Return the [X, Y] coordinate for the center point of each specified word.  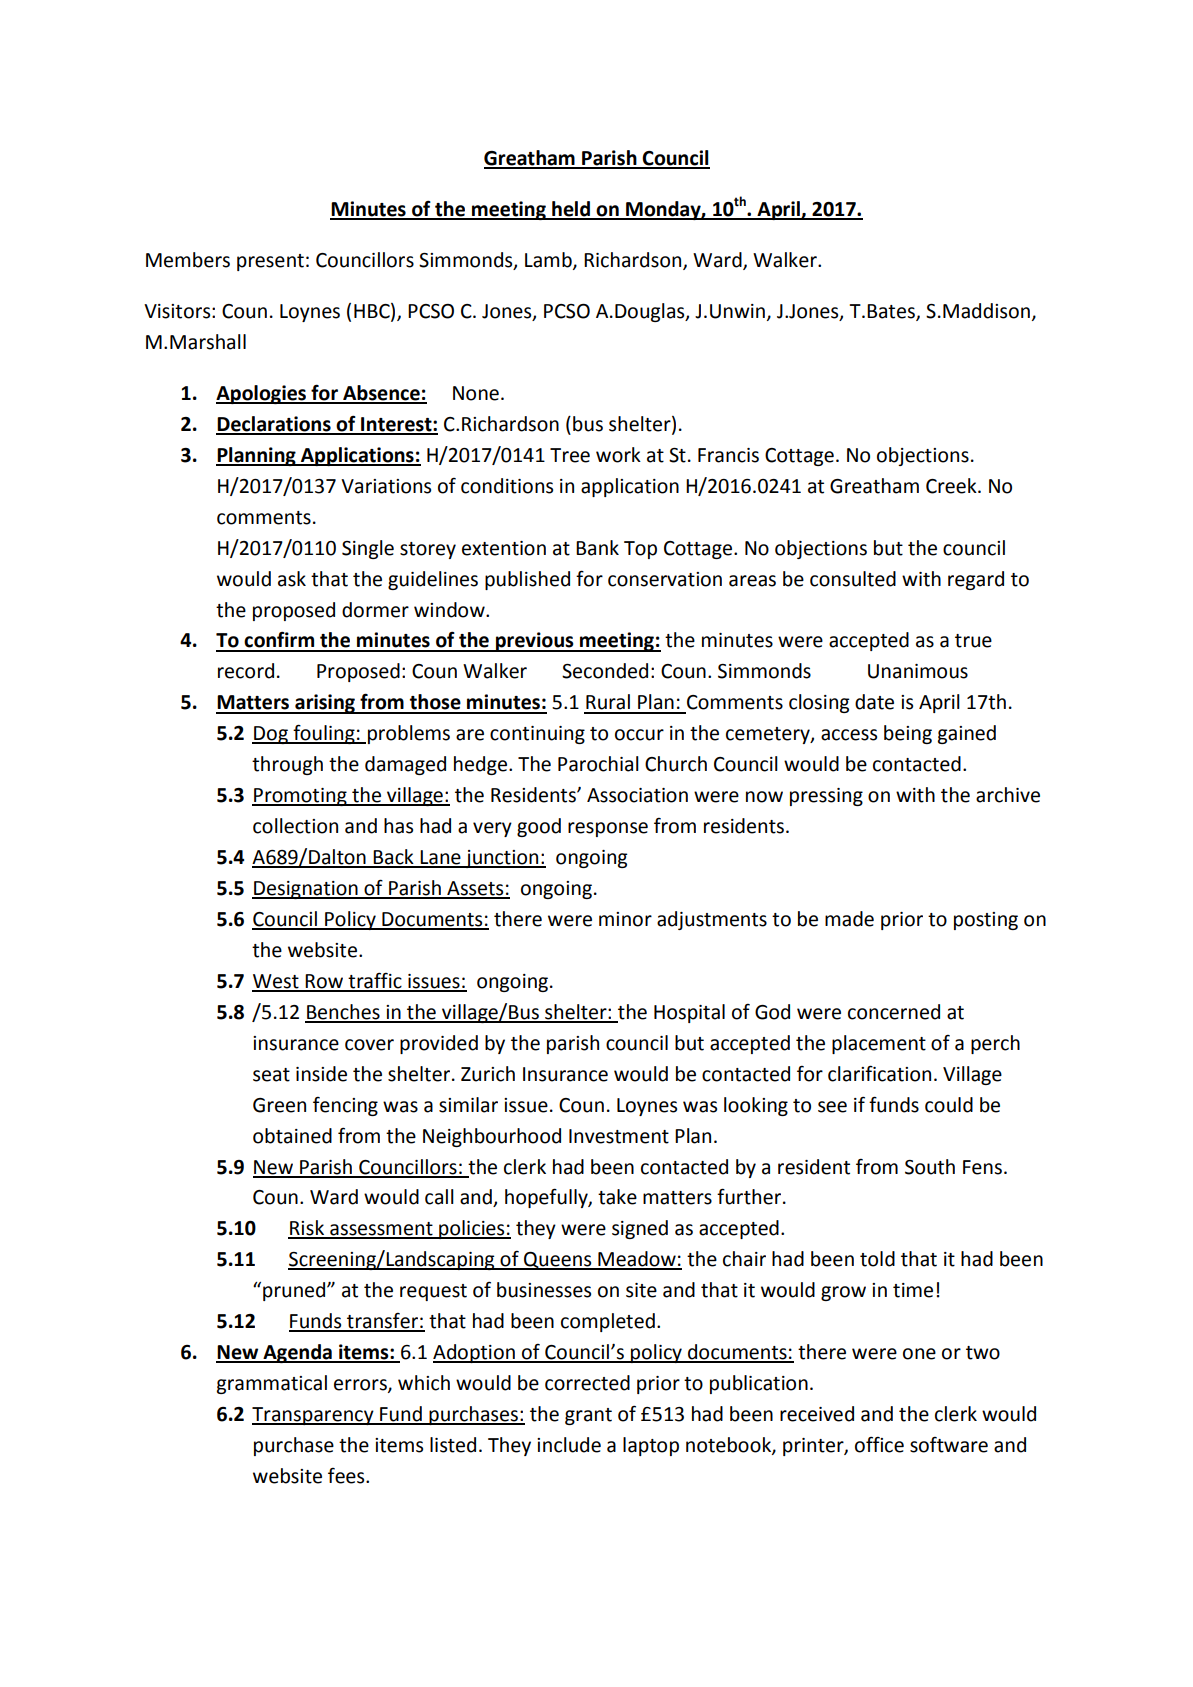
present [270, 262]
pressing [826, 797]
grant [588, 1416]
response [608, 829]
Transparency [314, 1416]
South [930, 1167]
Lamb [549, 261]
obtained [292, 1136]
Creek [952, 486]
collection [295, 826]
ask [292, 579]
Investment [619, 1136]
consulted [853, 579]
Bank [597, 548]
